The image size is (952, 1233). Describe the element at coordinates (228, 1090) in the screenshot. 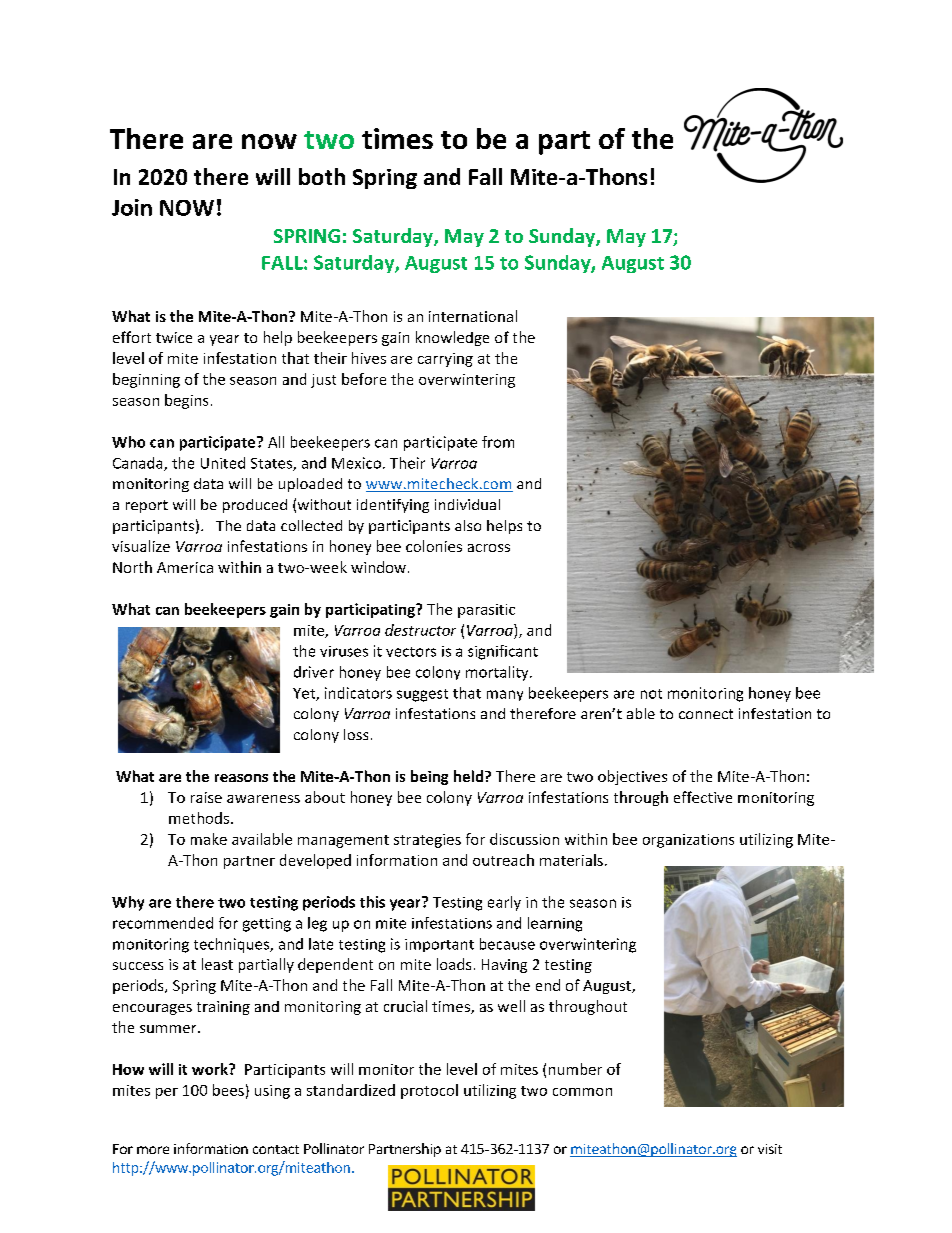

I see `bees` at that location.
